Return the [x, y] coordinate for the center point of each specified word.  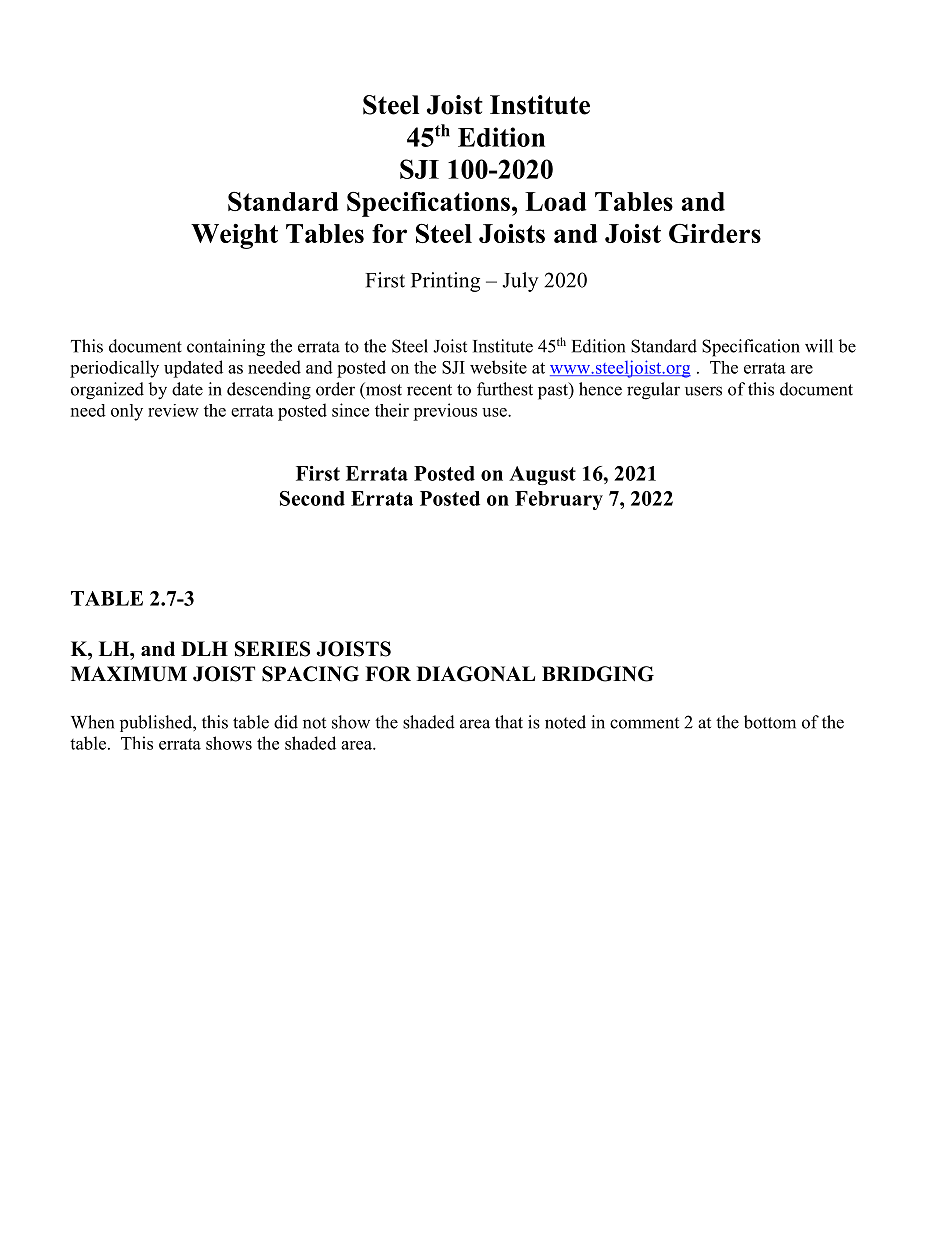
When [92, 722]
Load [555, 201]
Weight [234, 236]
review [173, 410]
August [542, 475]
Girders [715, 233]
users [703, 391]
